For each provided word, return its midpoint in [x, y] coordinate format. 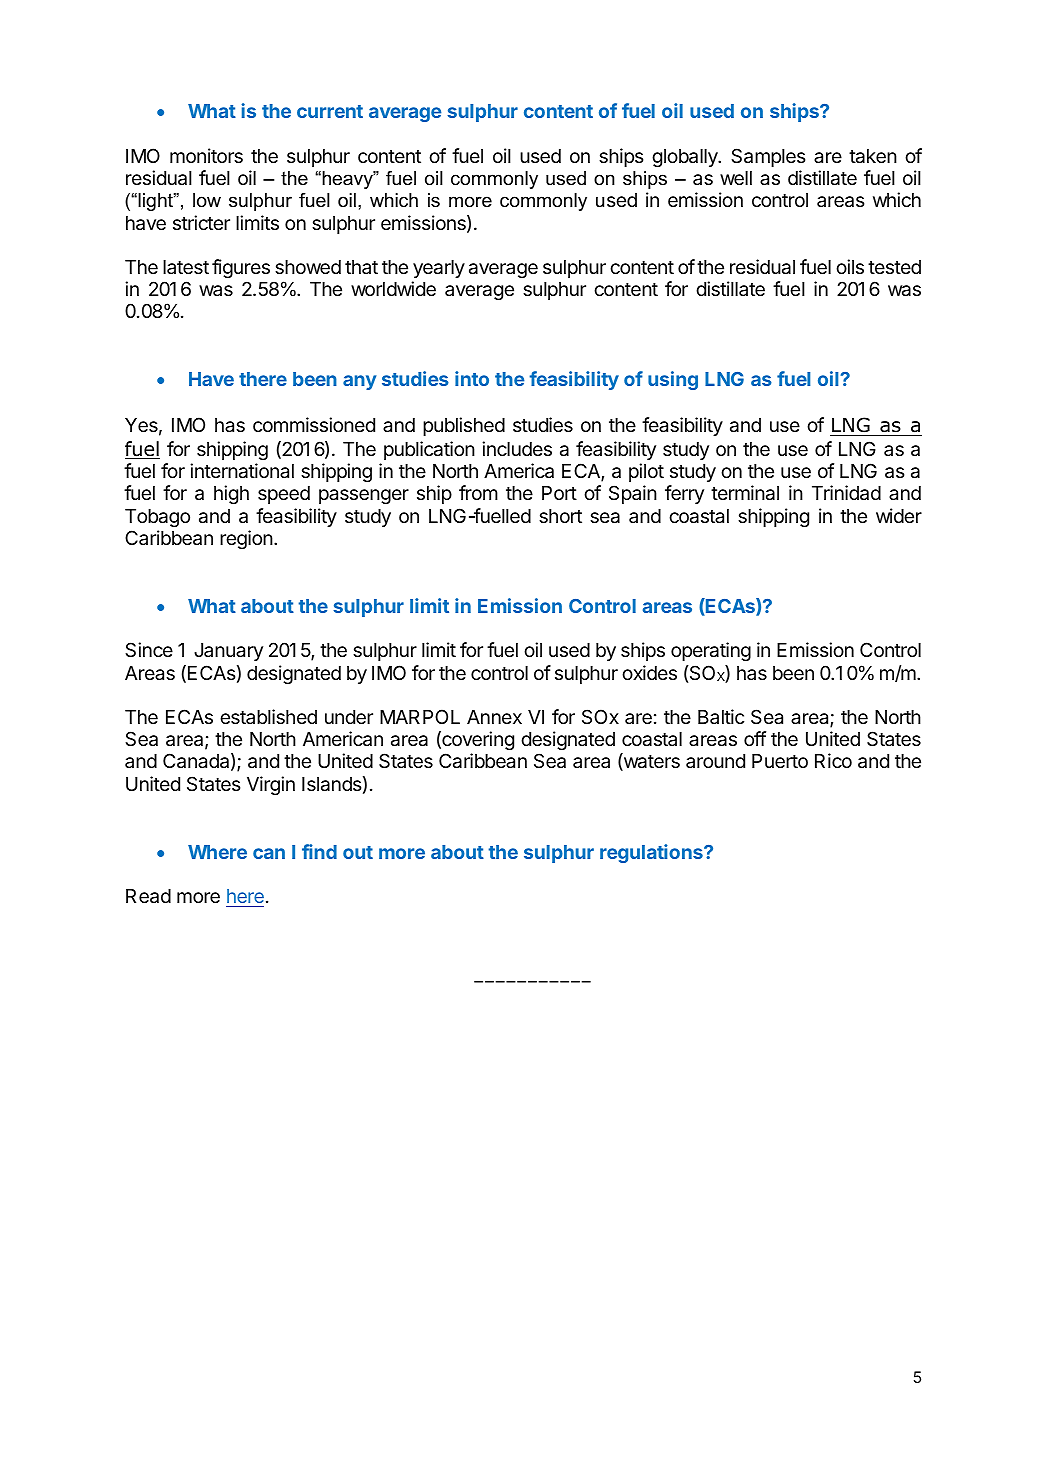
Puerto [780, 761]
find [319, 851]
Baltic [721, 716]
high [231, 494]
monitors [206, 155]
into [472, 378]
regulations [652, 853]
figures [241, 268]
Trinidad [846, 493]
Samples [768, 157]
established [268, 716]
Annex [494, 717]
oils [850, 266]
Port [559, 493]
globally [686, 158]
